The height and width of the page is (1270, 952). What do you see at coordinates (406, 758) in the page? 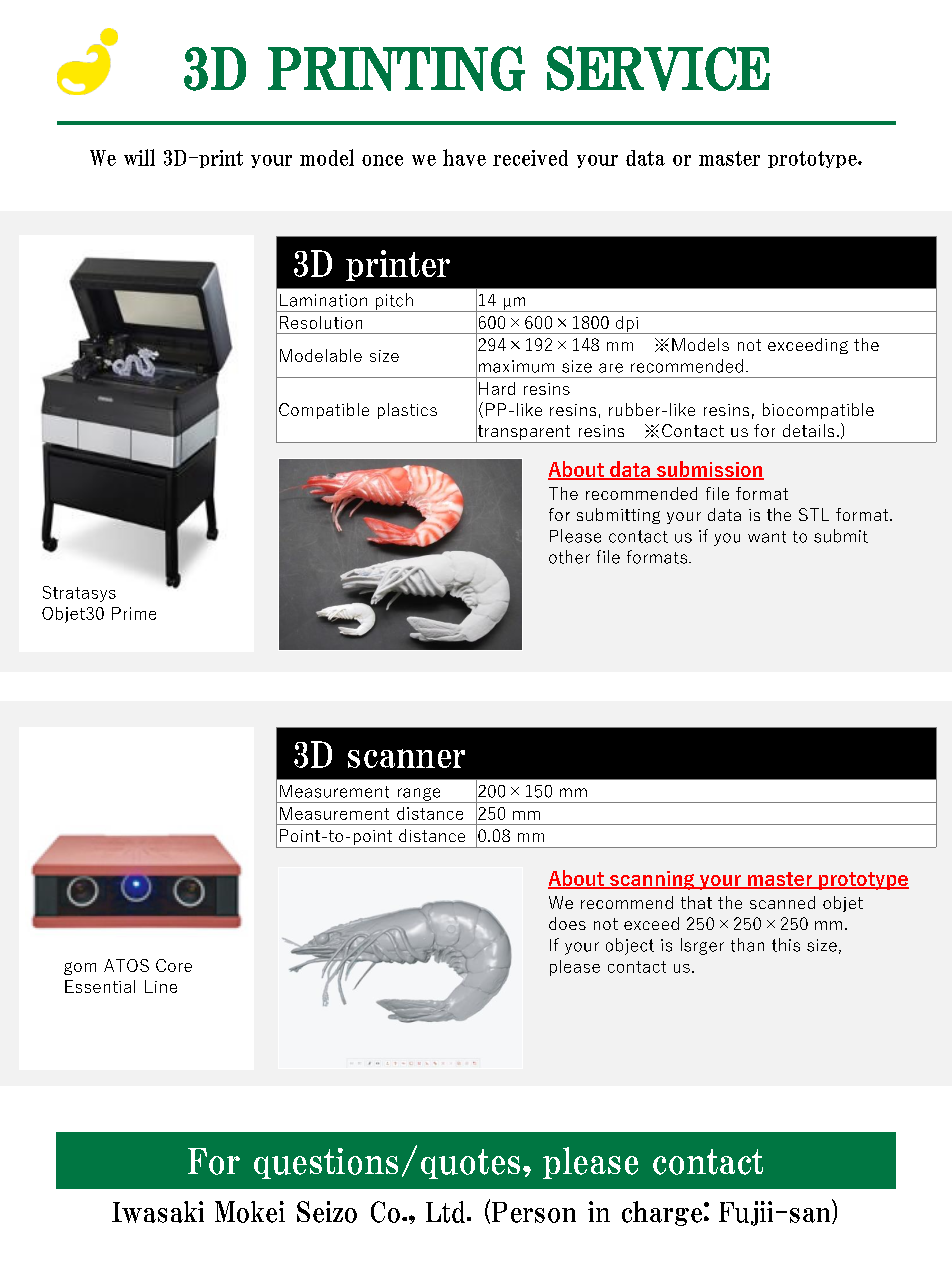
I see `scanner` at bounding box center [406, 758].
